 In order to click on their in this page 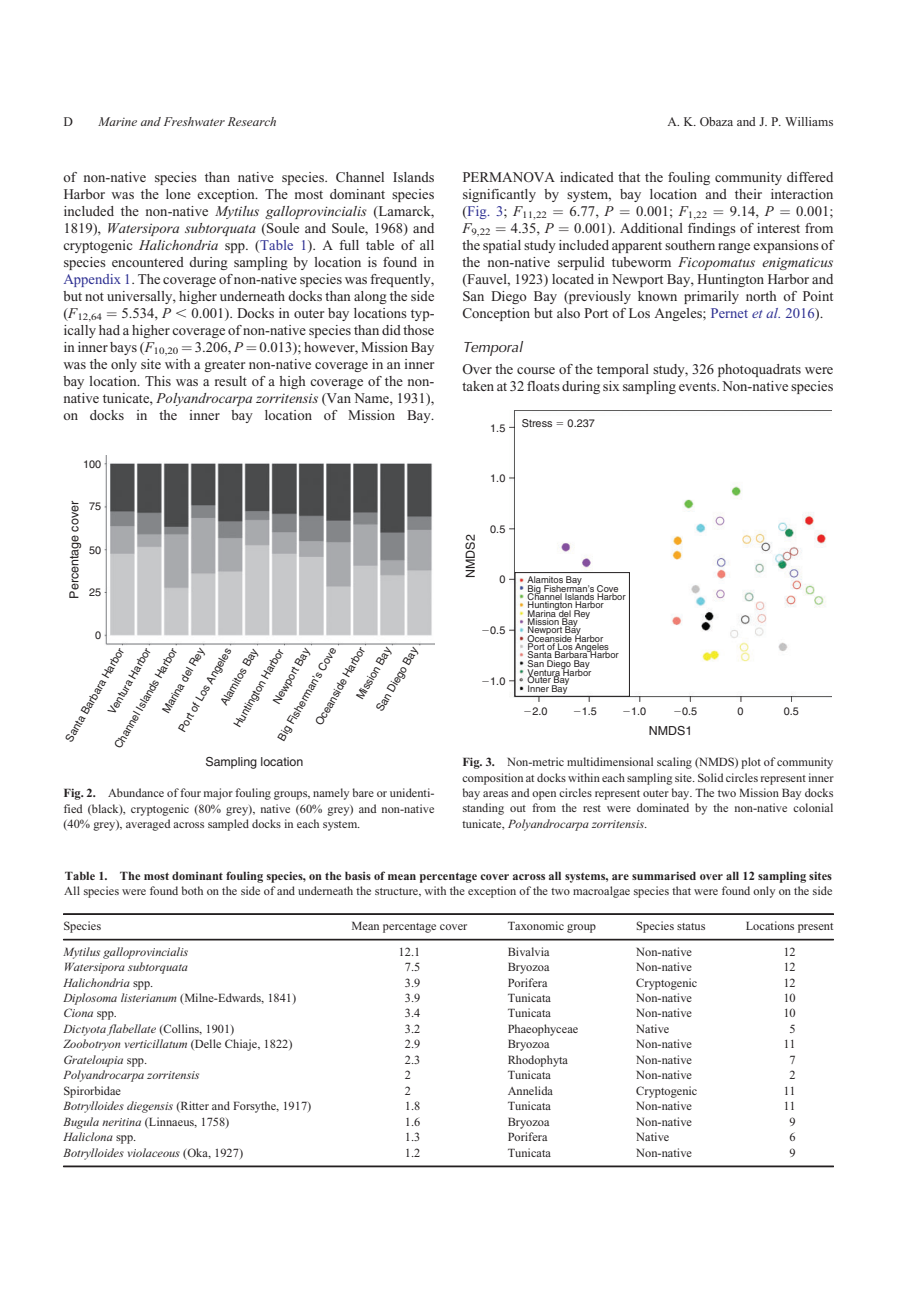, I will do `click(748, 194)`.
